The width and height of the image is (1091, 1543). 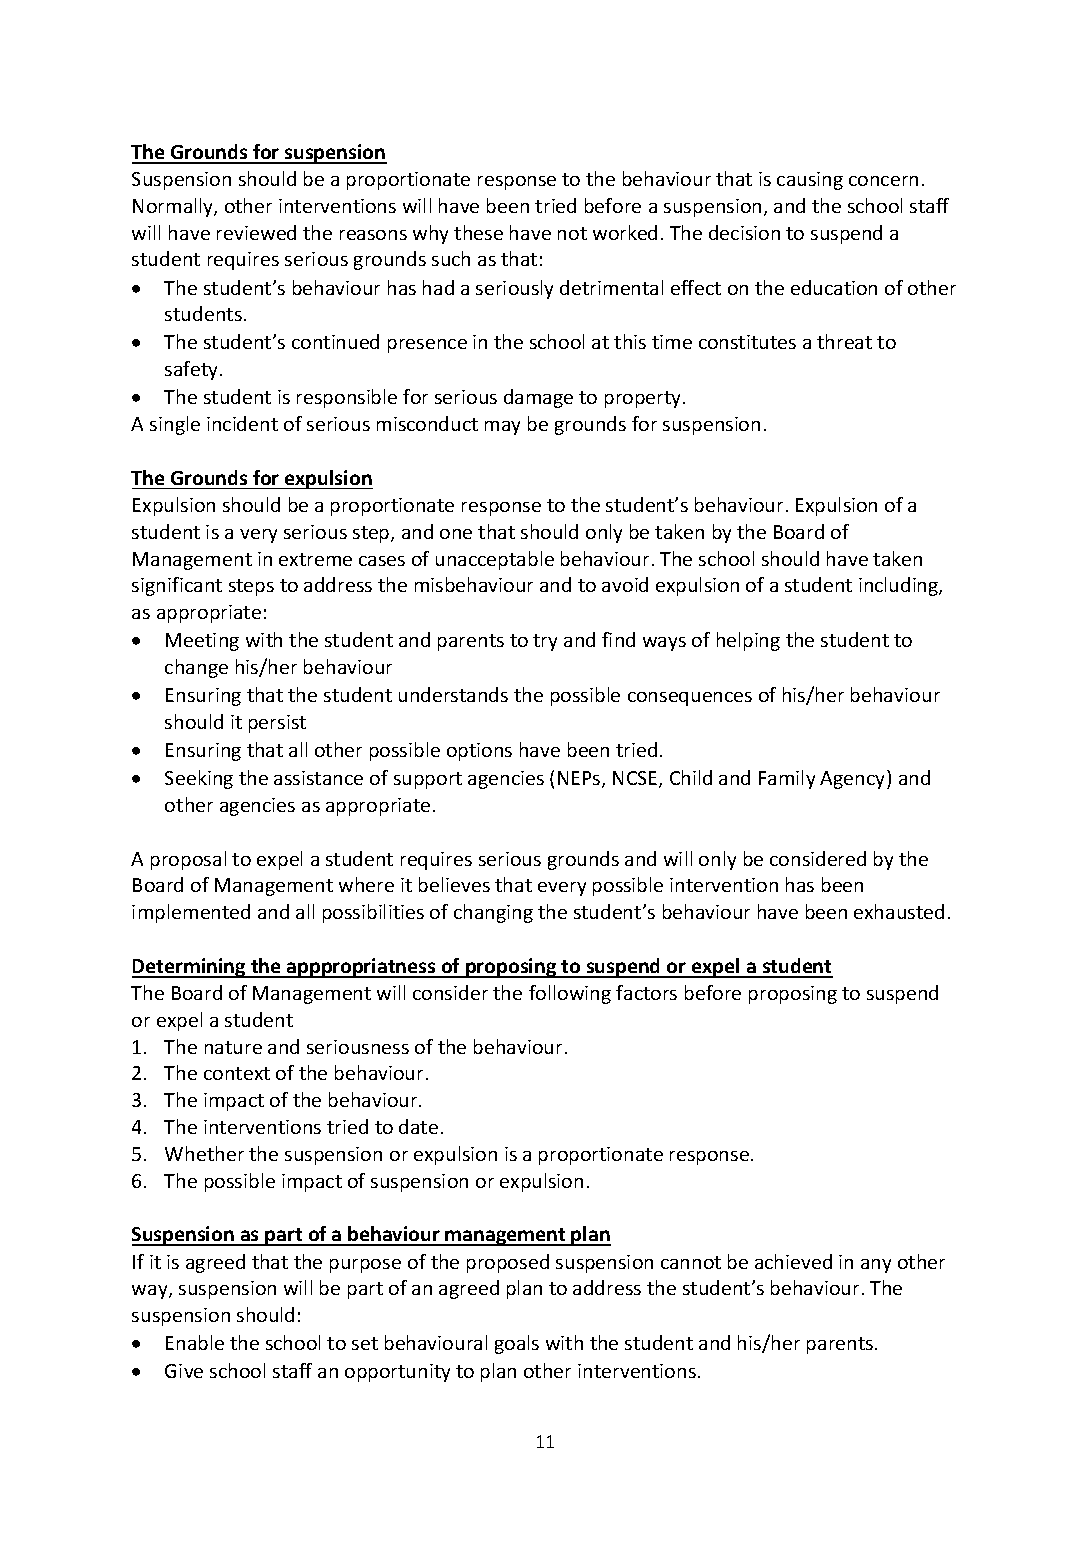 What do you see at coordinates (195, 1342) in the image?
I see `Enable` at bounding box center [195, 1342].
